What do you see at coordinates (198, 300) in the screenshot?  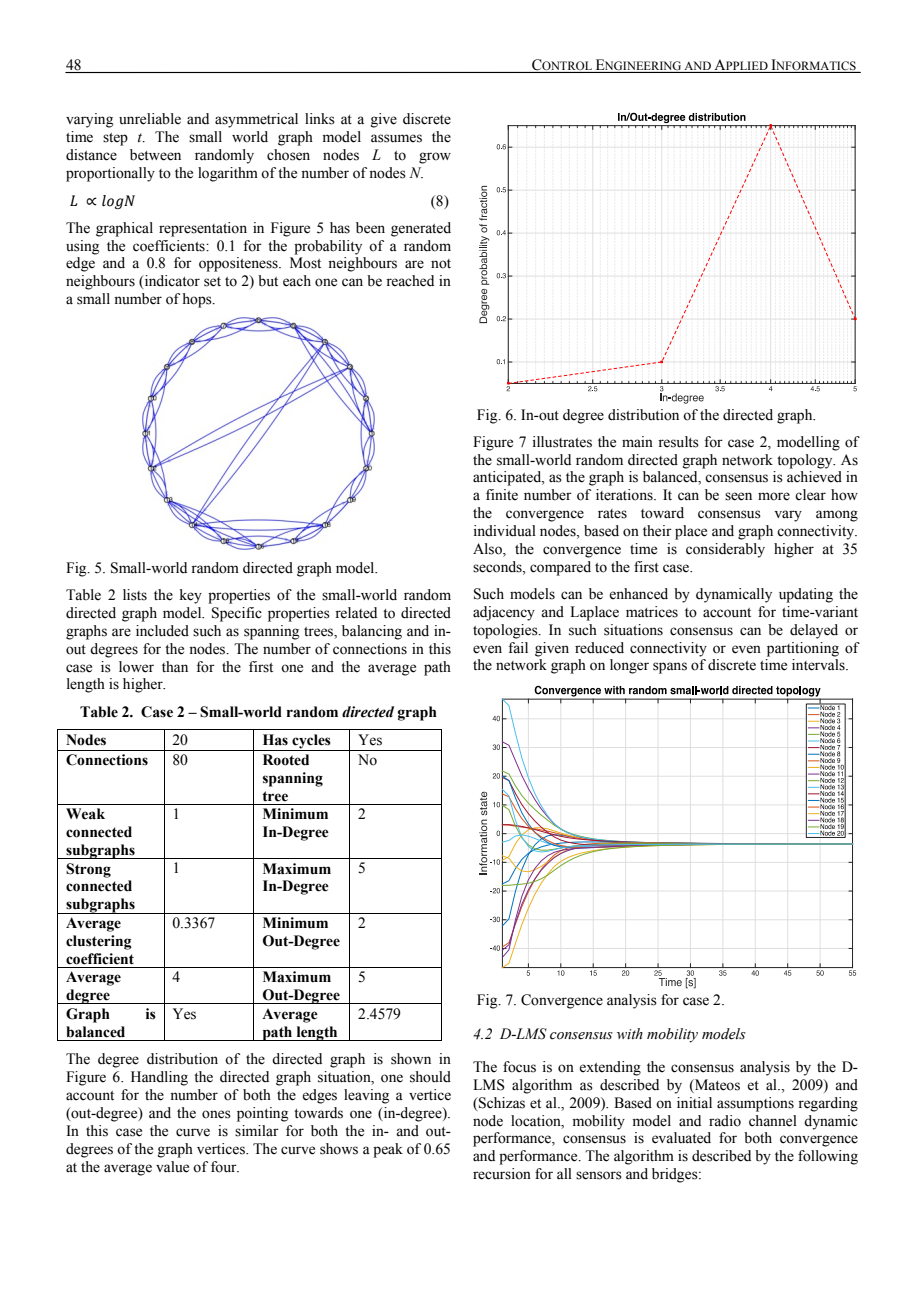 I see `hops` at bounding box center [198, 300].
